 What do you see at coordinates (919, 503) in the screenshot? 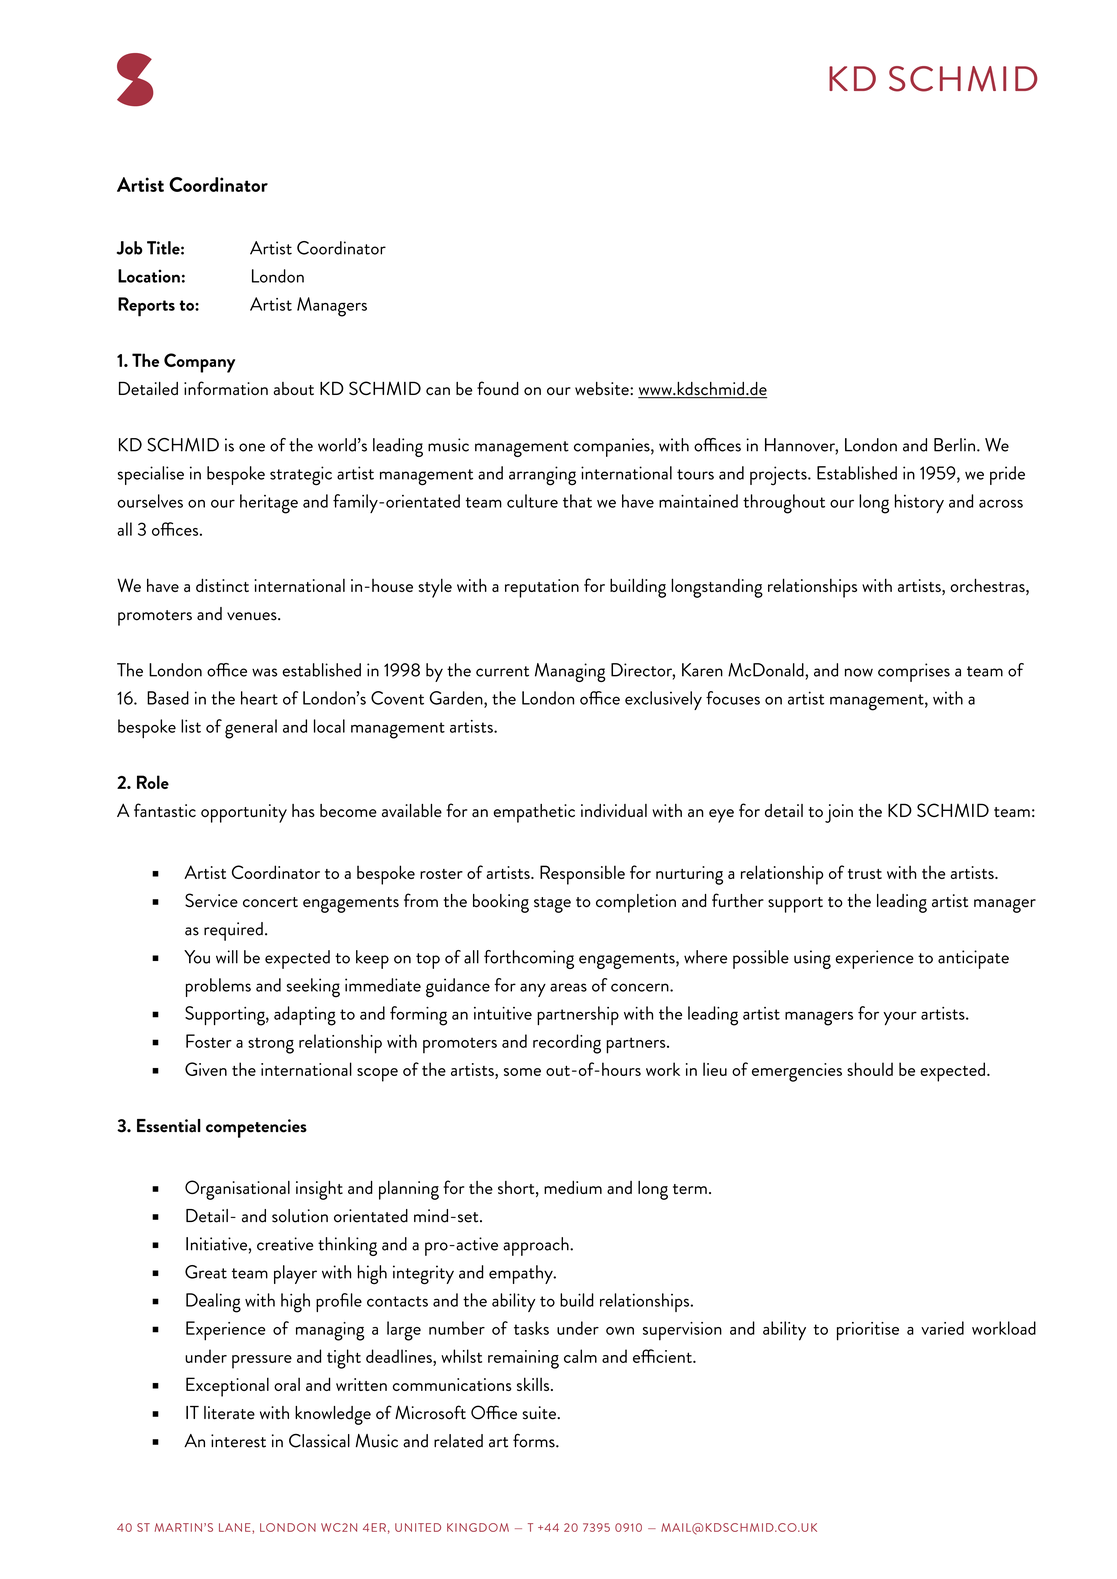
I see `history` at bounding box center [919, 503].
